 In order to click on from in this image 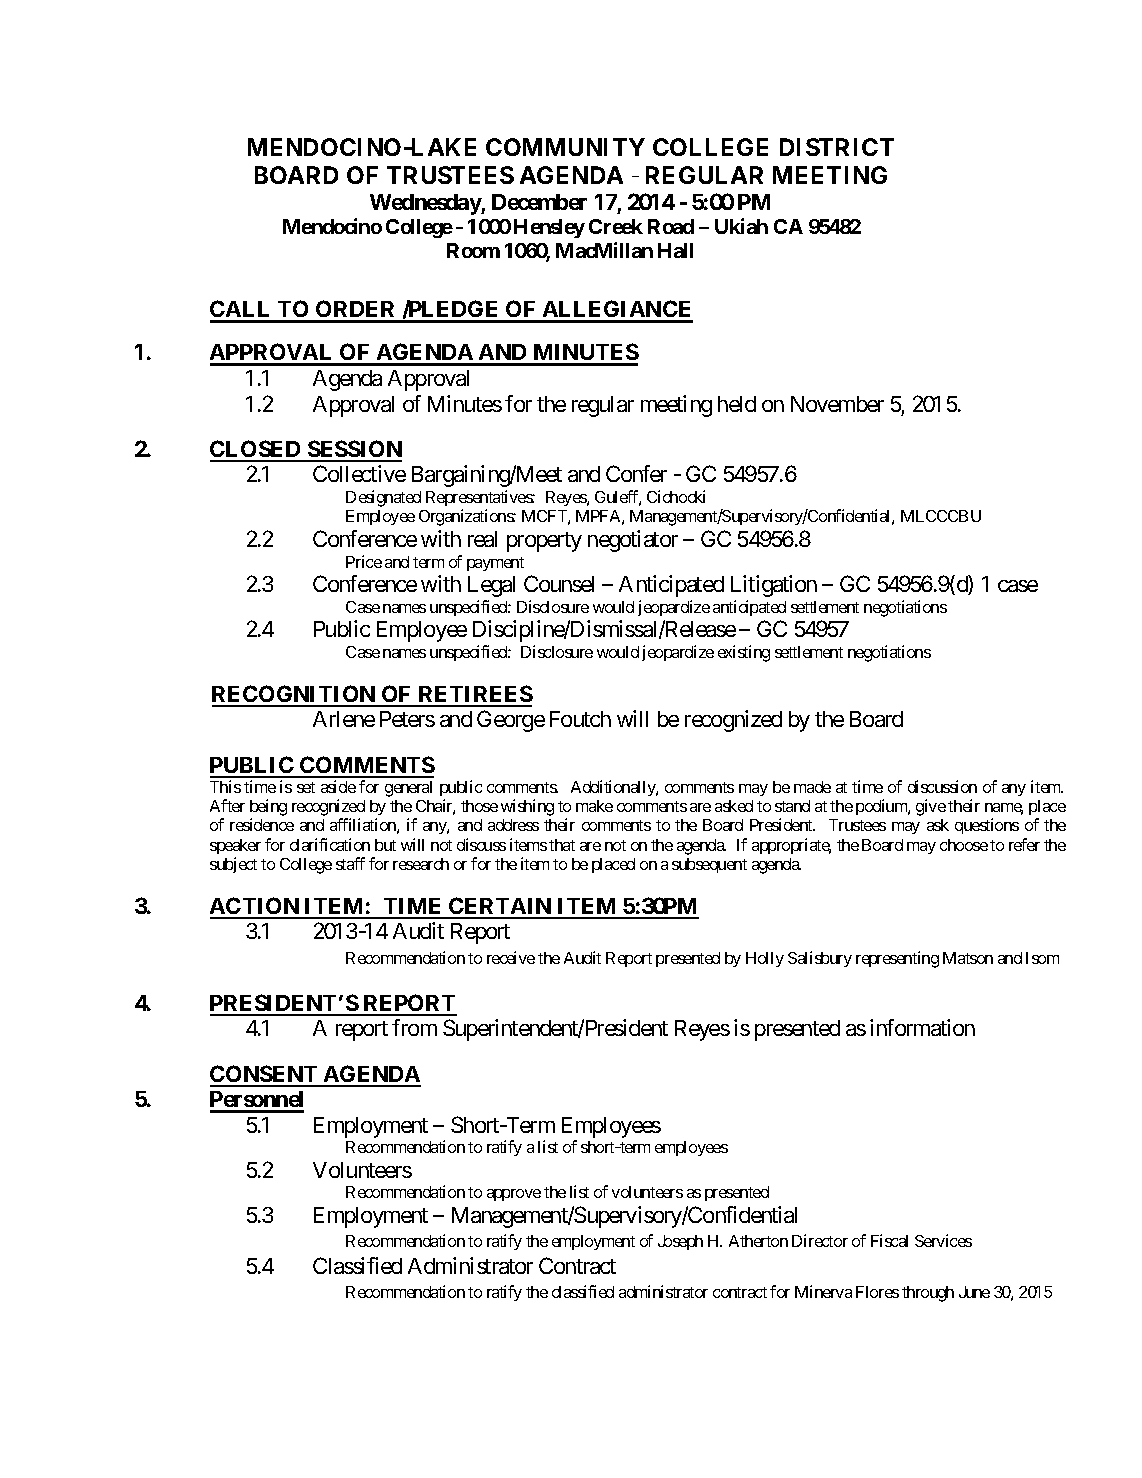, I will do `click(414, 1027)`.
